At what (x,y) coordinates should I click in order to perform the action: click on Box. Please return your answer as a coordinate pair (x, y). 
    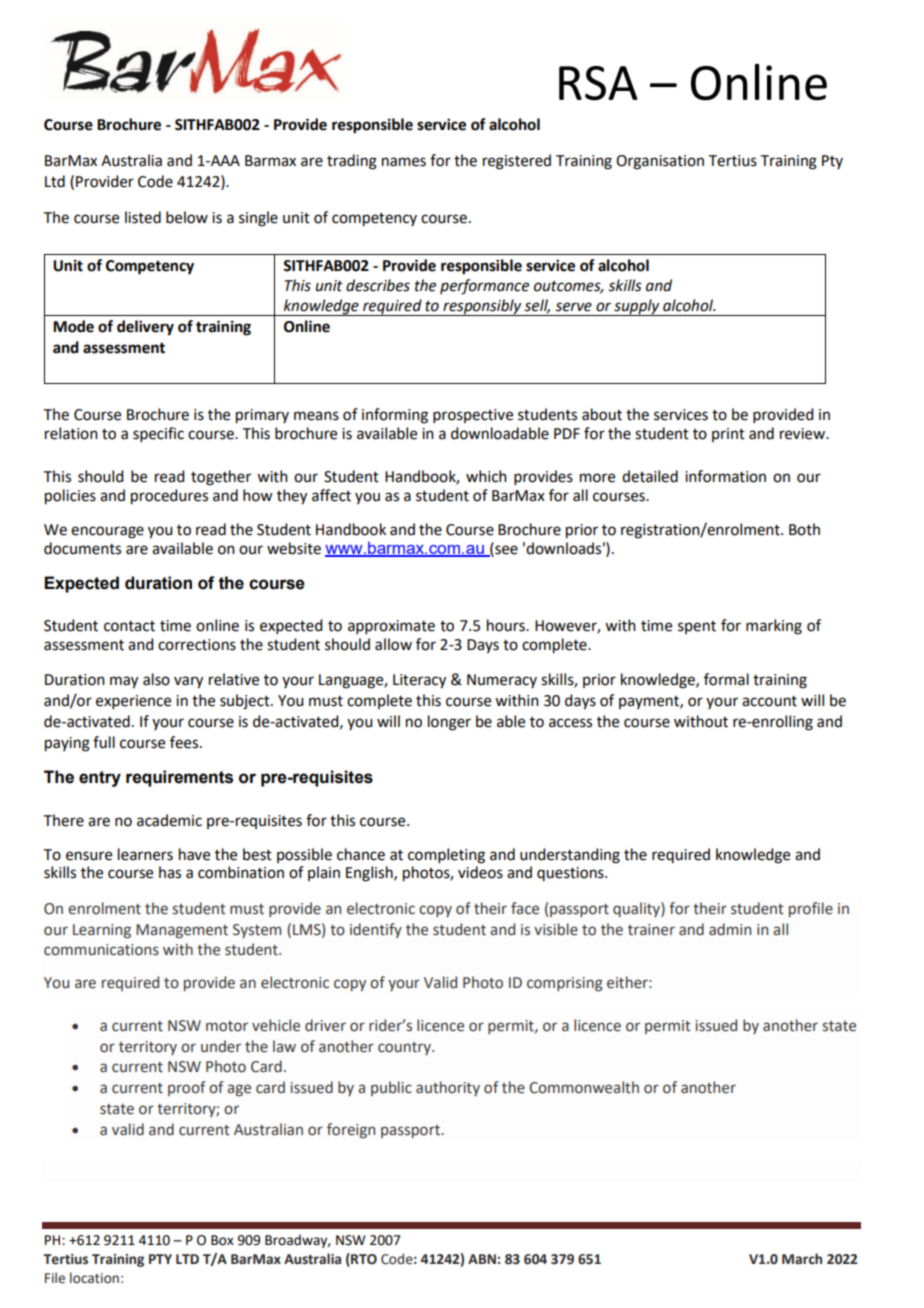
    Looking at the image, I should click on (222, 1240).
